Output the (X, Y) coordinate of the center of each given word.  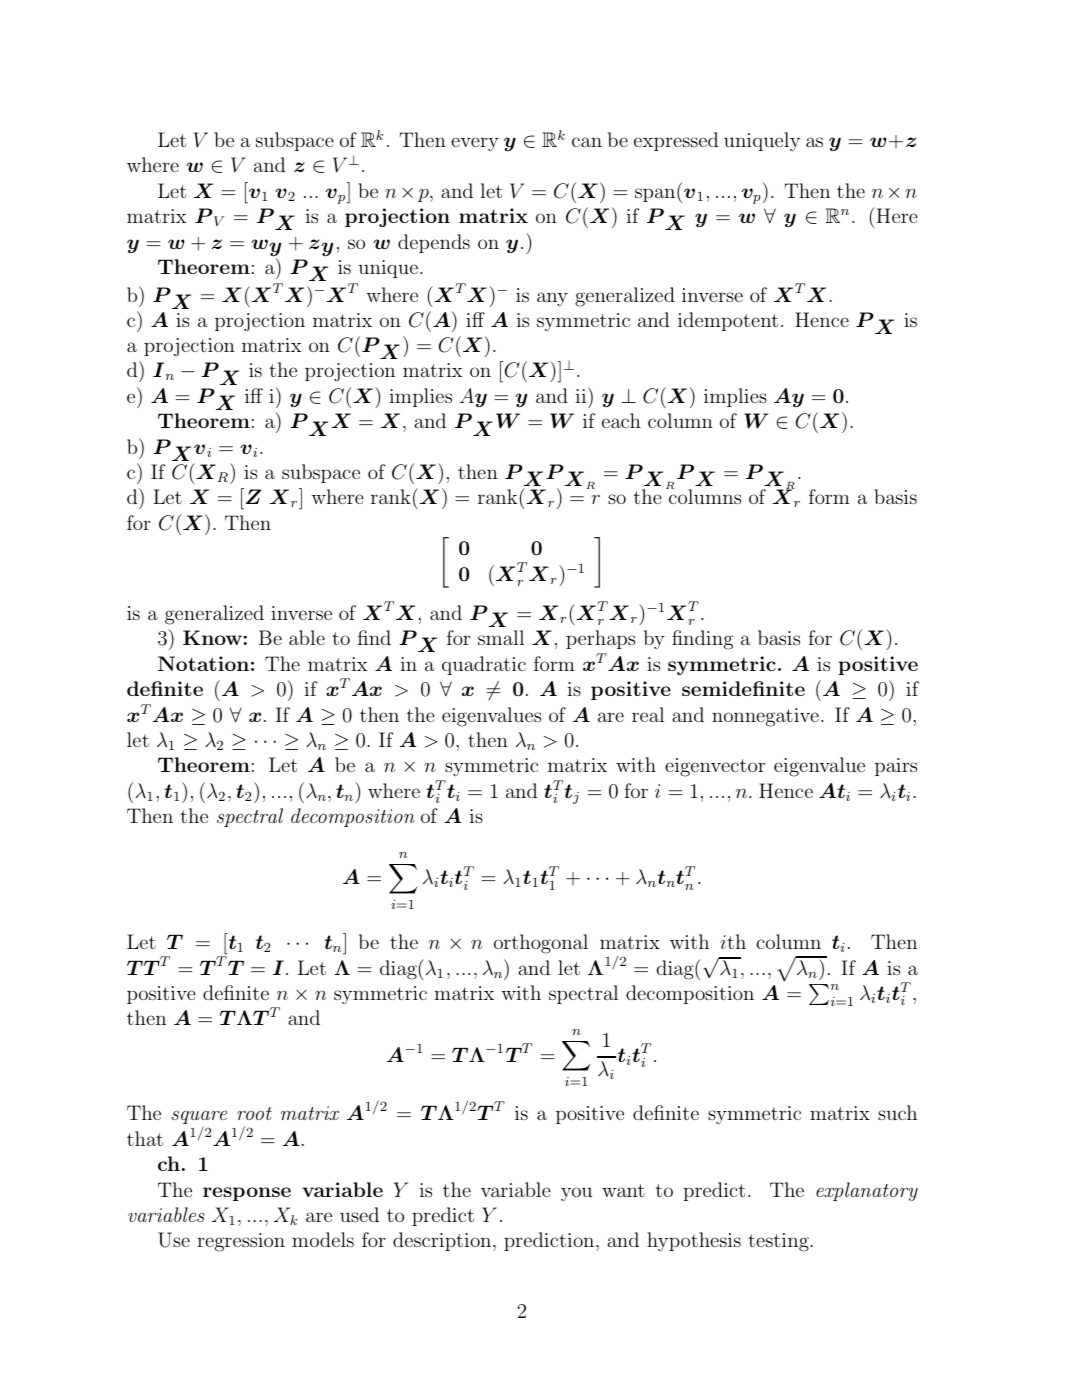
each (621, 420)
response (247, 1194)
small (501, 637)
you (576, 1194)
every (475, 144)
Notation (203, 663)
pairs (896, 767)
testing (779, 1242)
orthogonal (541, 944)
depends (434, 243)
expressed (676, 141)
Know (212, 637)
